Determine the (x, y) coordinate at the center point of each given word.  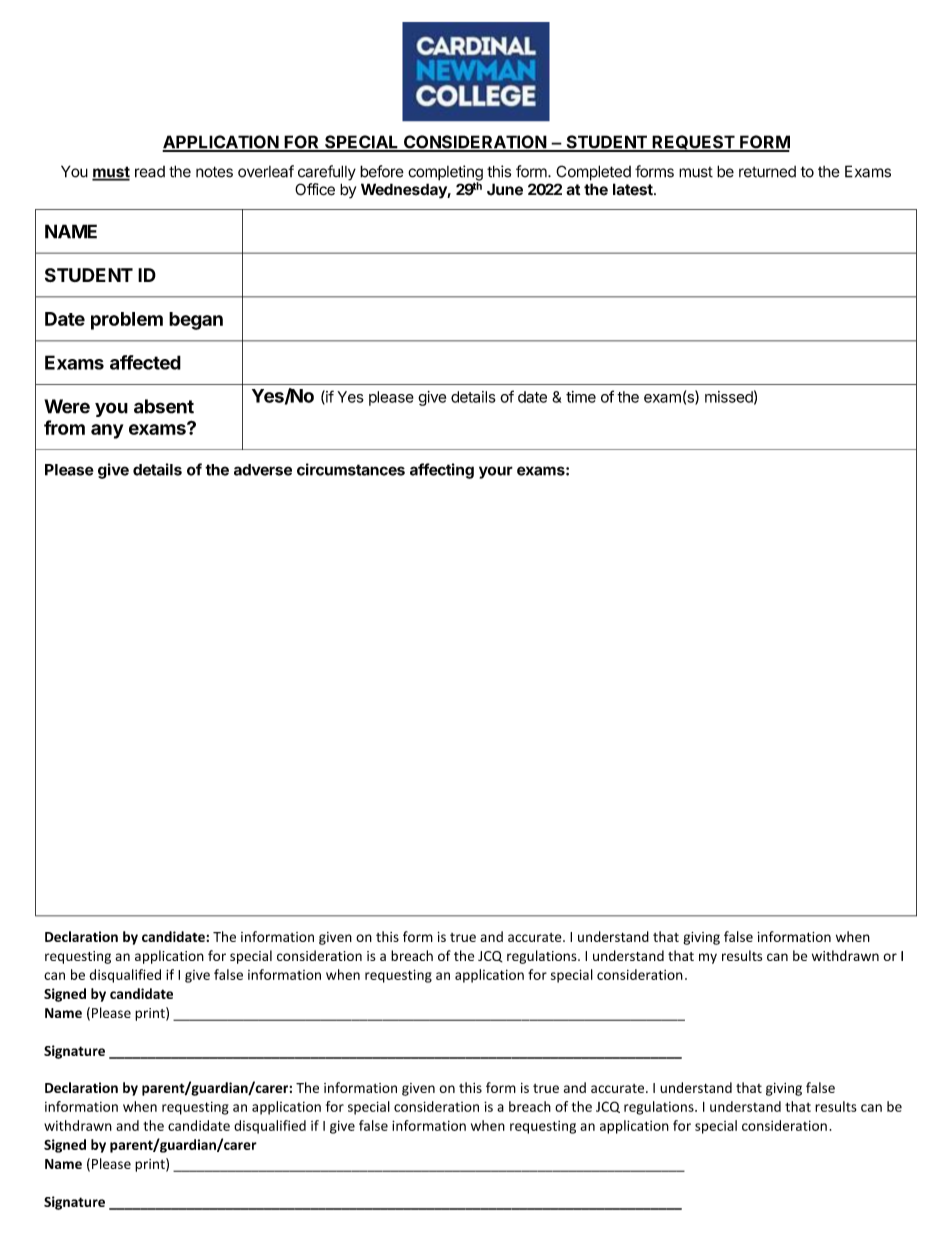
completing (445, 174)
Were (67, 406)
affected (145, 362)
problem (127, 321)
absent (164, 406)
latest (634, 189)
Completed (593, 173)
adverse (263, 470)
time (581, 397)
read (150, 172)
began (196, 321)
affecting (442, 471)
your (496, 472)
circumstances (351, 469)
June (505, 189)
